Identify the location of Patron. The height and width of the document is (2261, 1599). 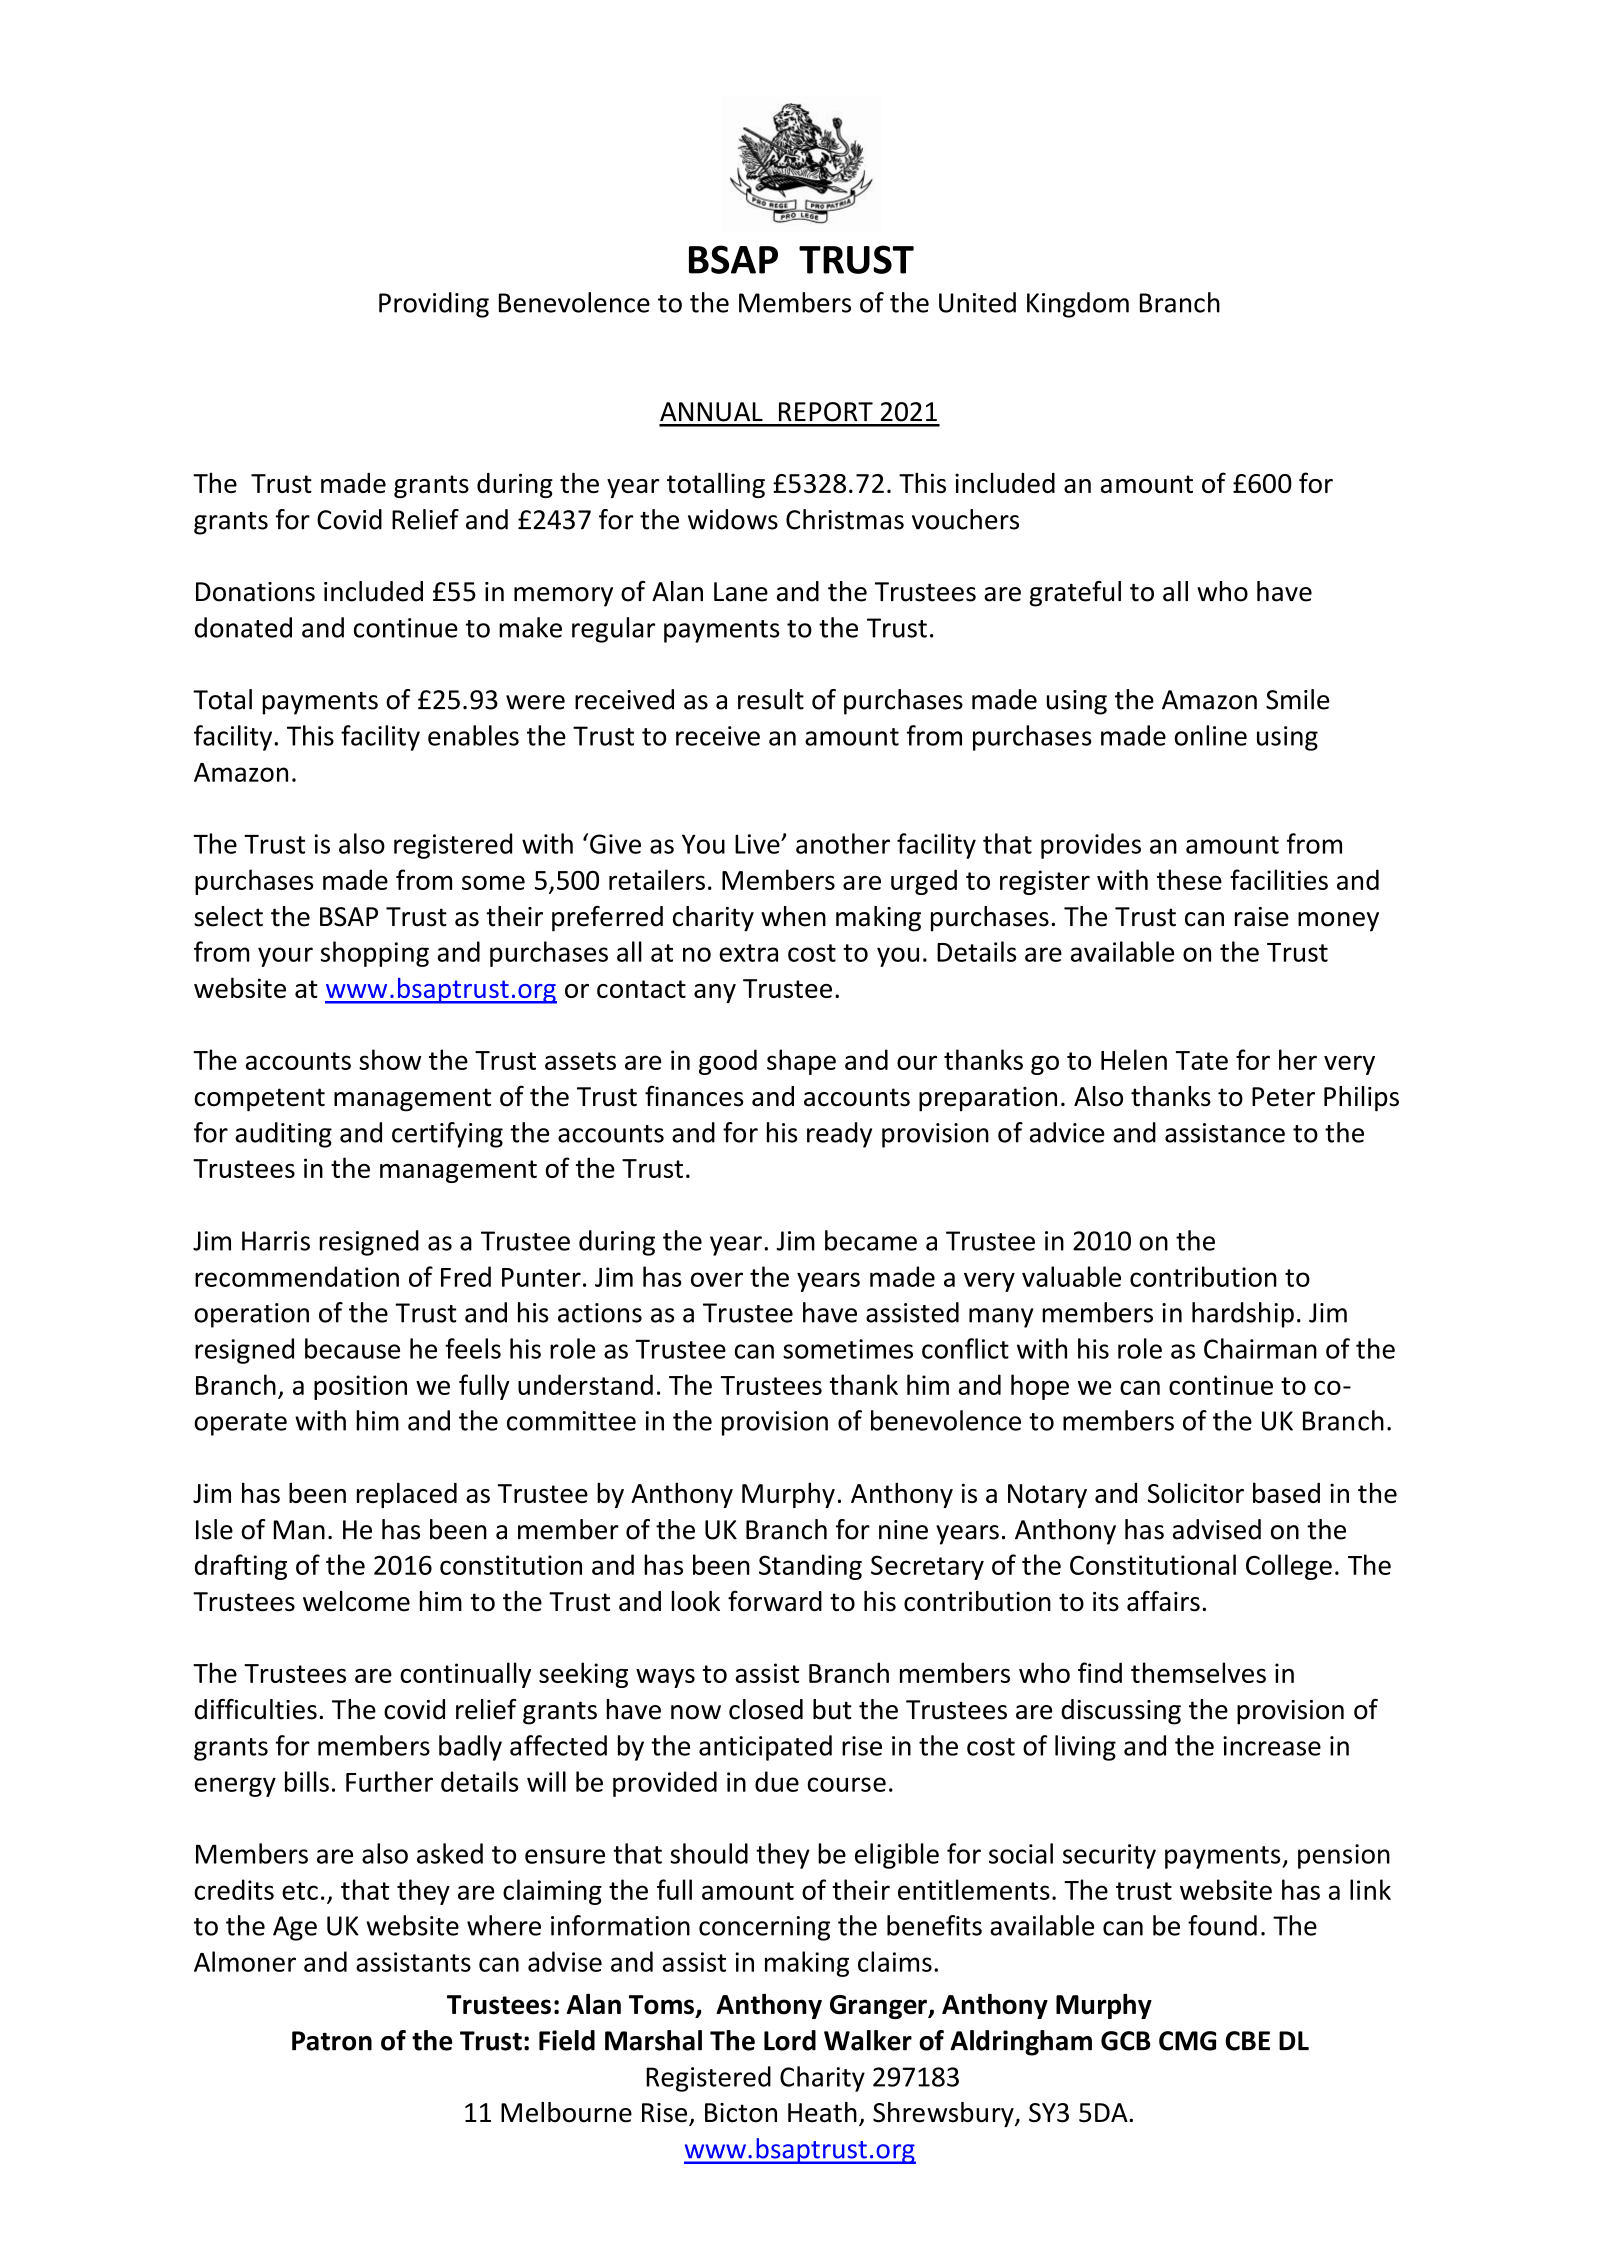
(332, 2041).
